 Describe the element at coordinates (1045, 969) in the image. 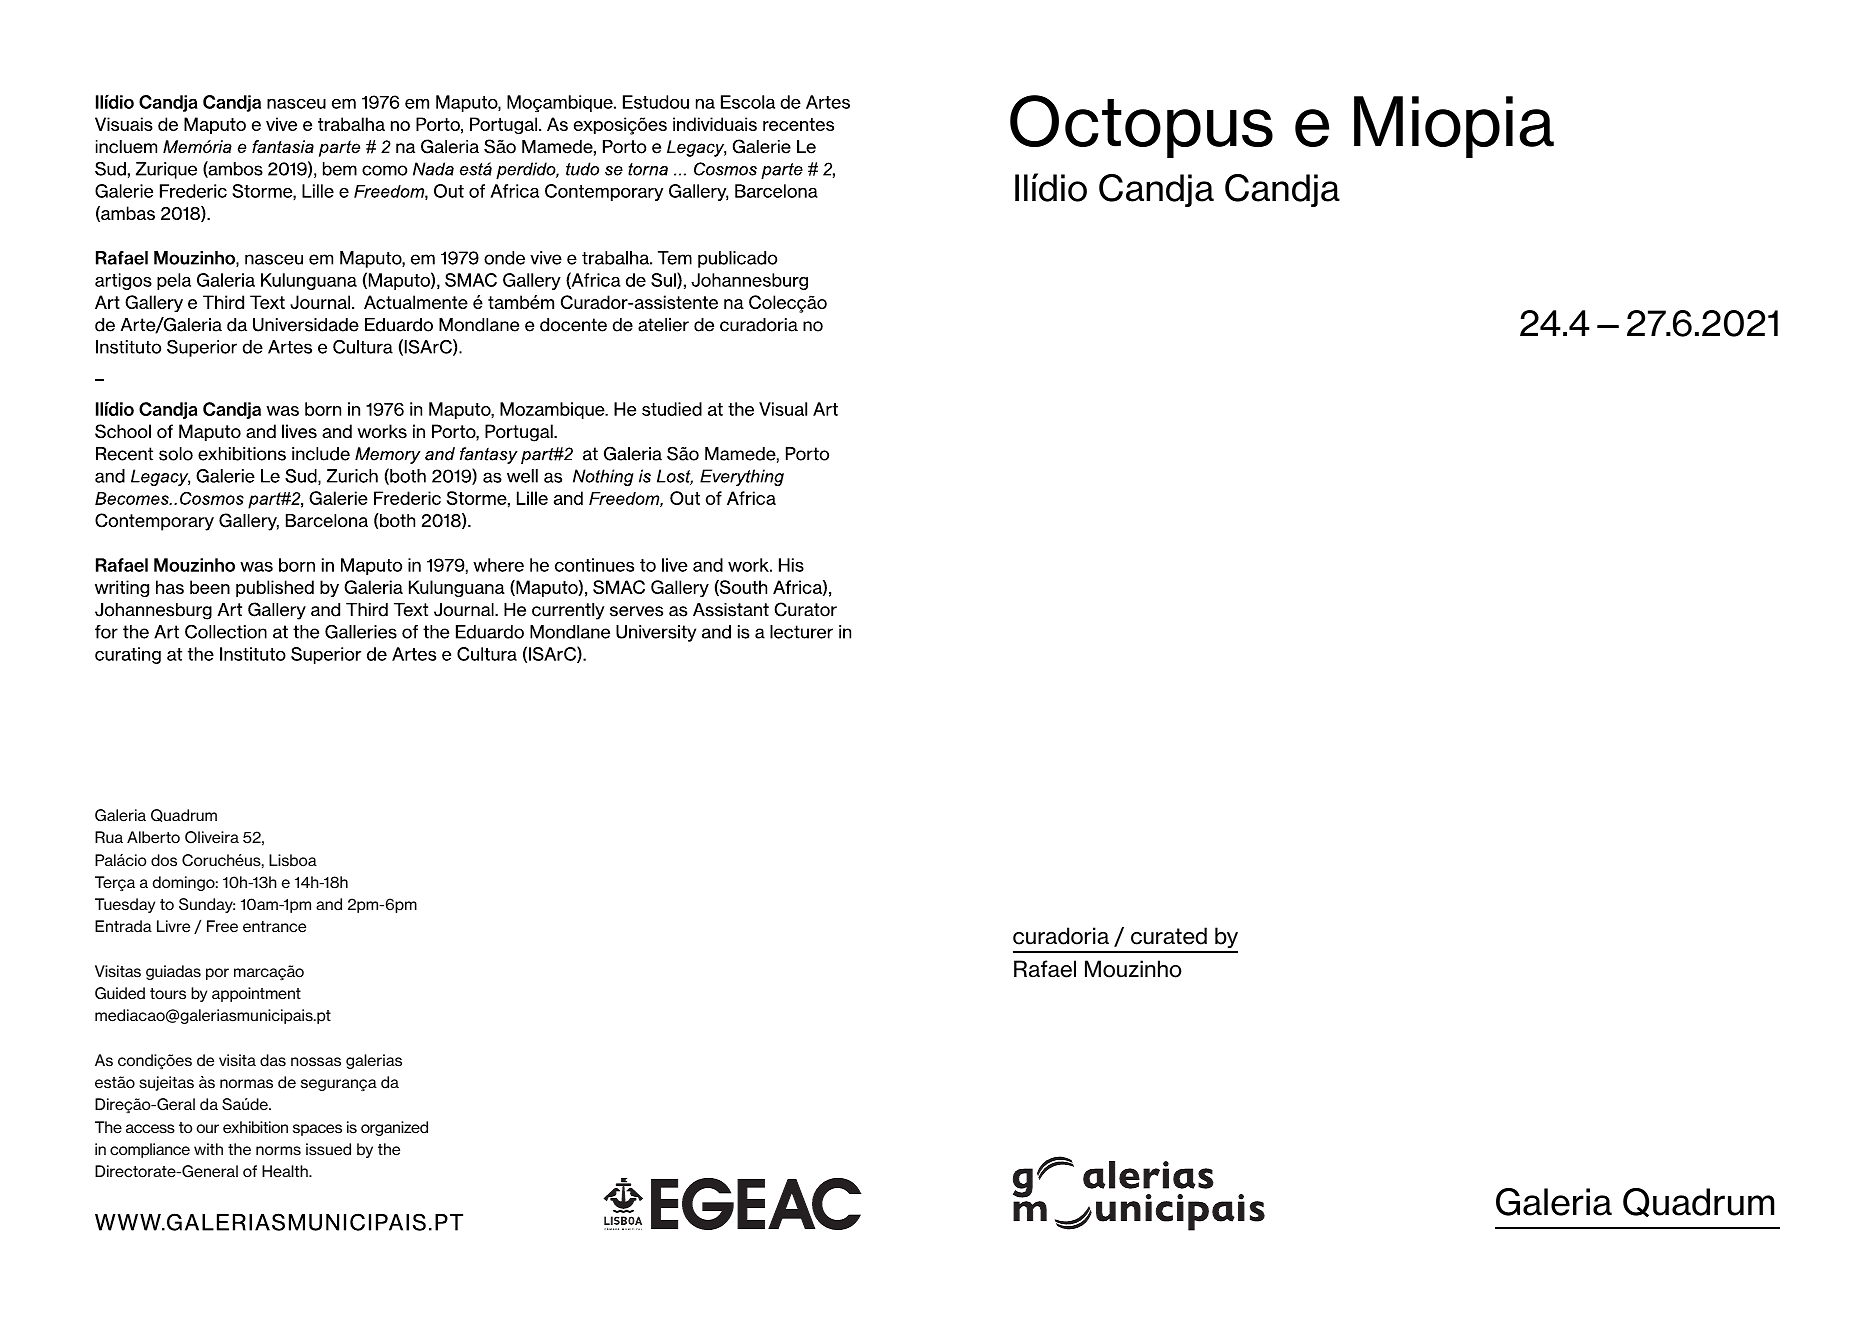

I see `Rafael` at that location.
